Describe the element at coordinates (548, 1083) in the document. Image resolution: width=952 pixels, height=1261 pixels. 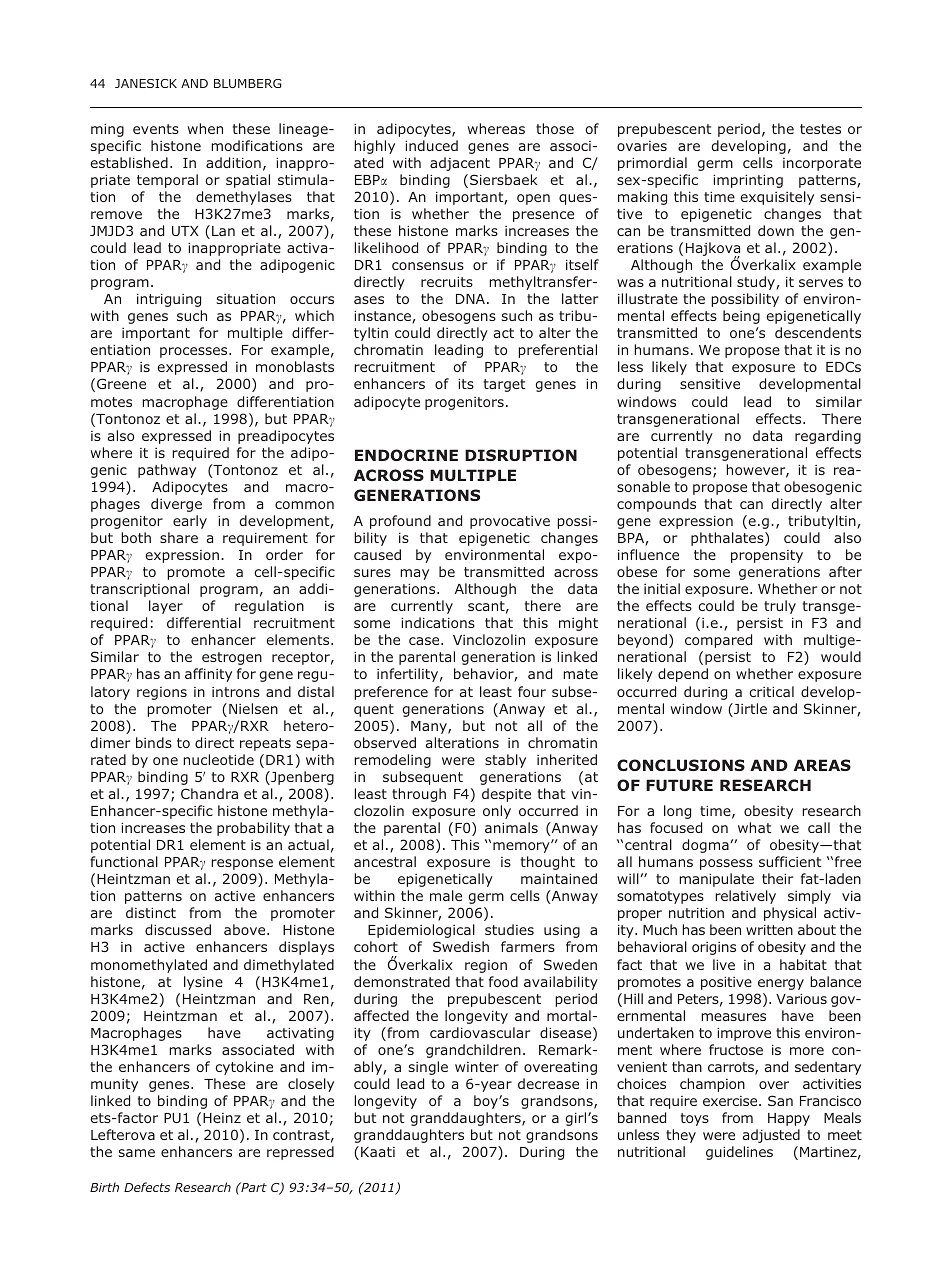
I see `decrease` at that location.
